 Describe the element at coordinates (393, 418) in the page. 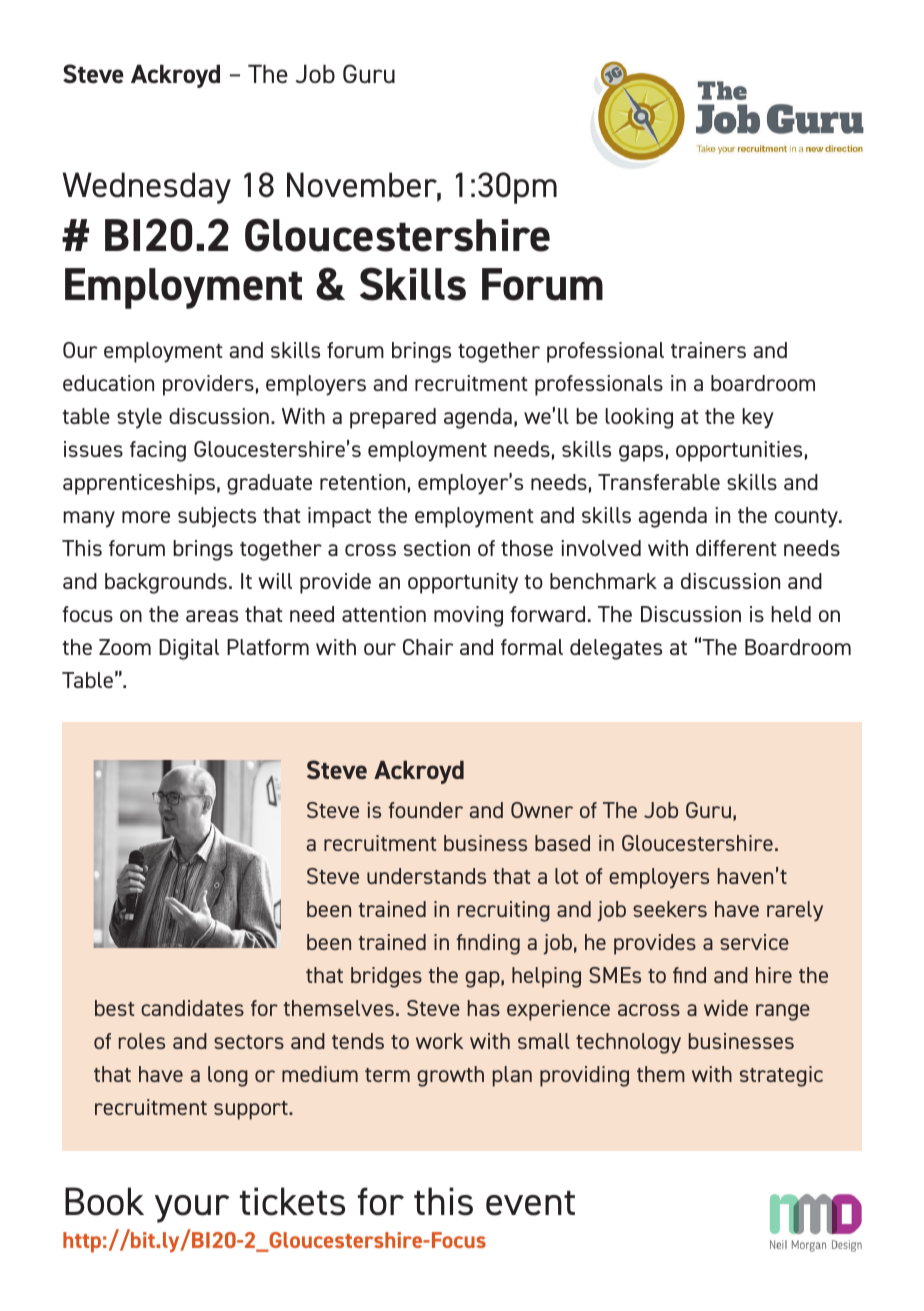

I see `prepared` at that location.
